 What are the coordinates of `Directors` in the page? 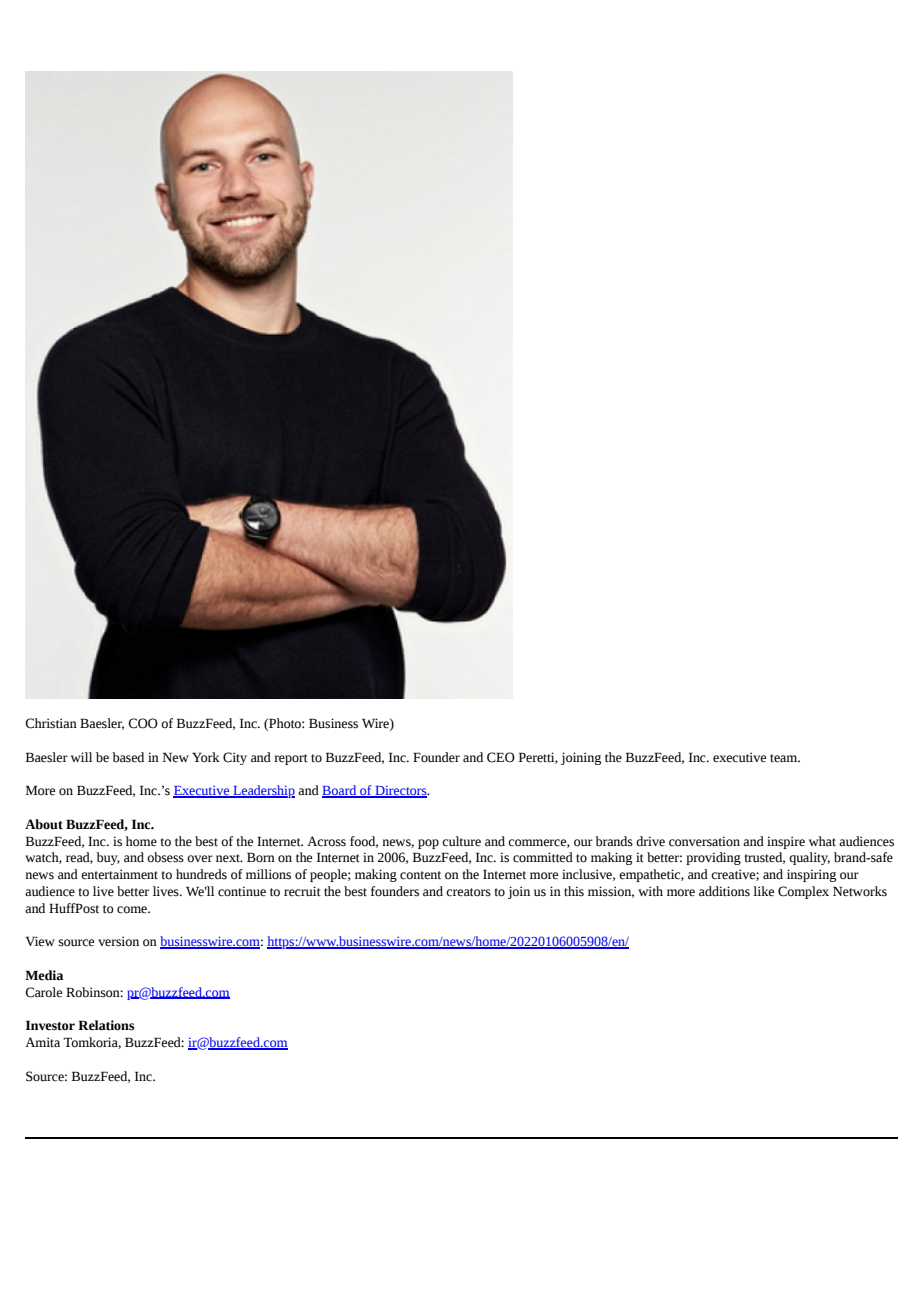 It's located at (401, 792).
